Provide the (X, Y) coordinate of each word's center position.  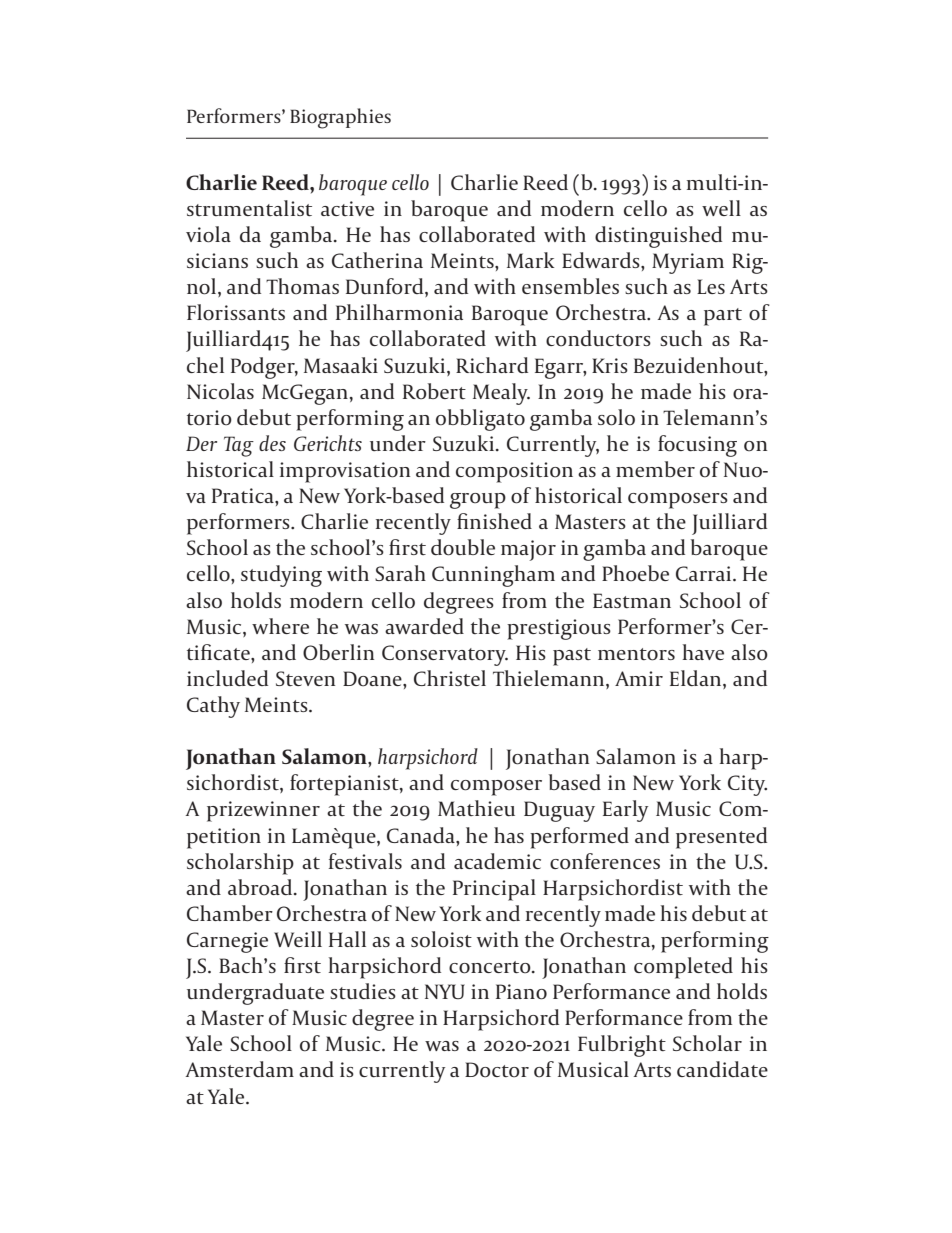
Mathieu (476, 808)
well (721, 208)
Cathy (213, 707)
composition (514, 472)
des (272, 443)
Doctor (497, 1070)
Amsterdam (240, 1069)
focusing (697, 446)
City (747, 785)
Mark (530, 260)
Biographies (340, 118)
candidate (722, 1069)
